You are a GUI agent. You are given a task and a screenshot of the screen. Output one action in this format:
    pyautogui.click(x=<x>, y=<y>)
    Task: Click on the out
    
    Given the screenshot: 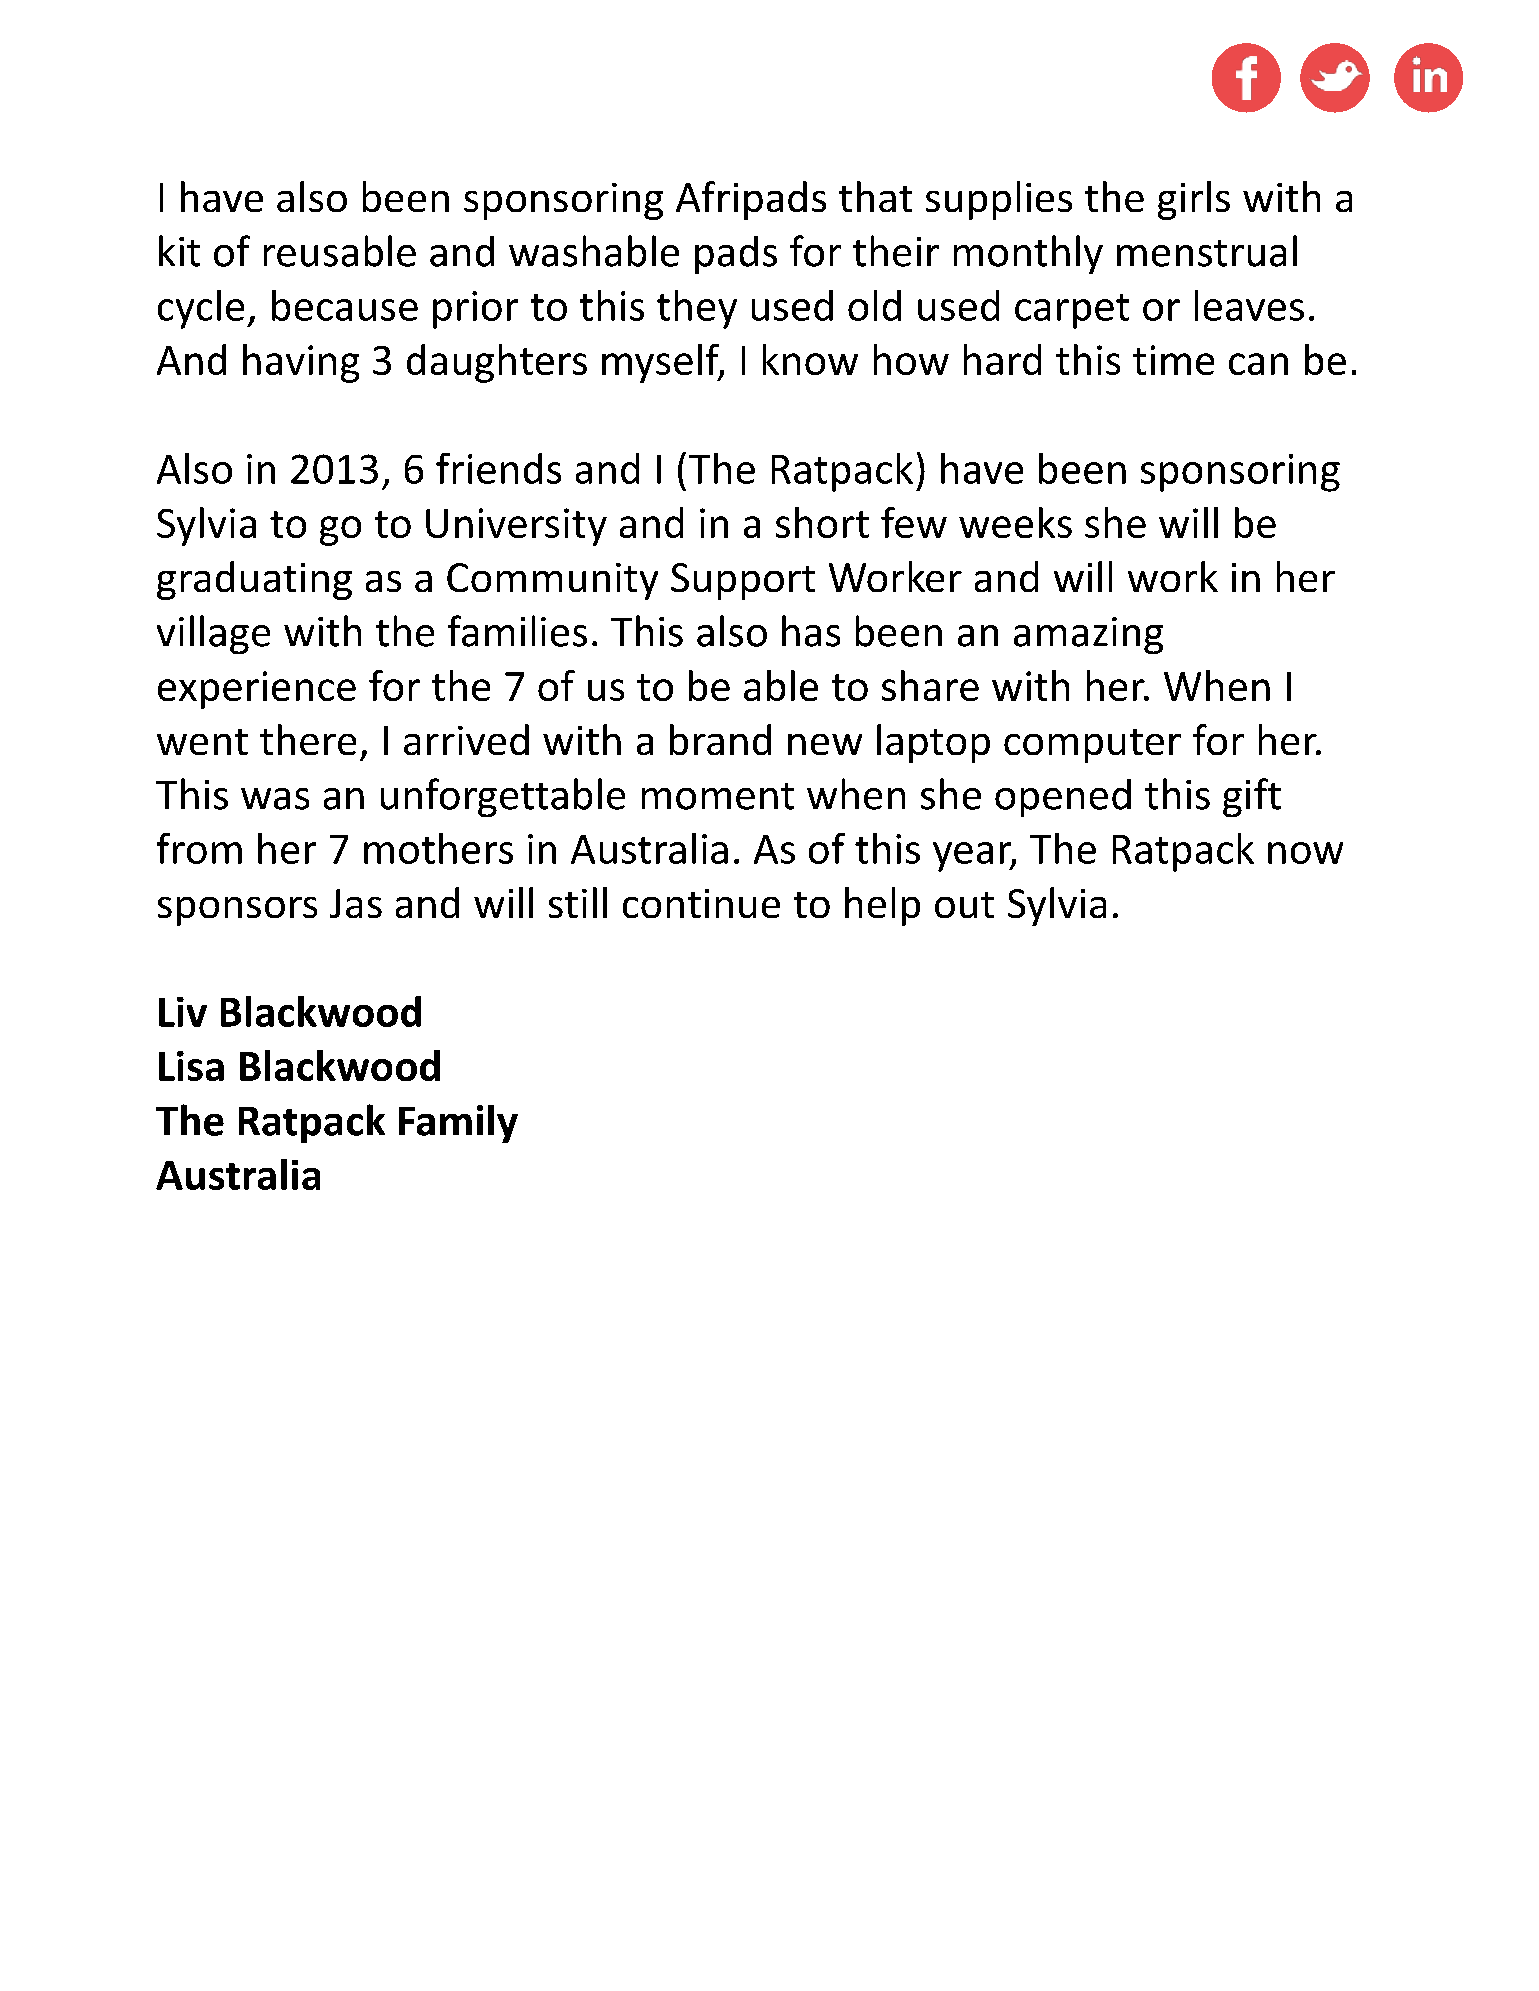 What is the action you would take?
    pyautogui.click(x=964, y=905)
